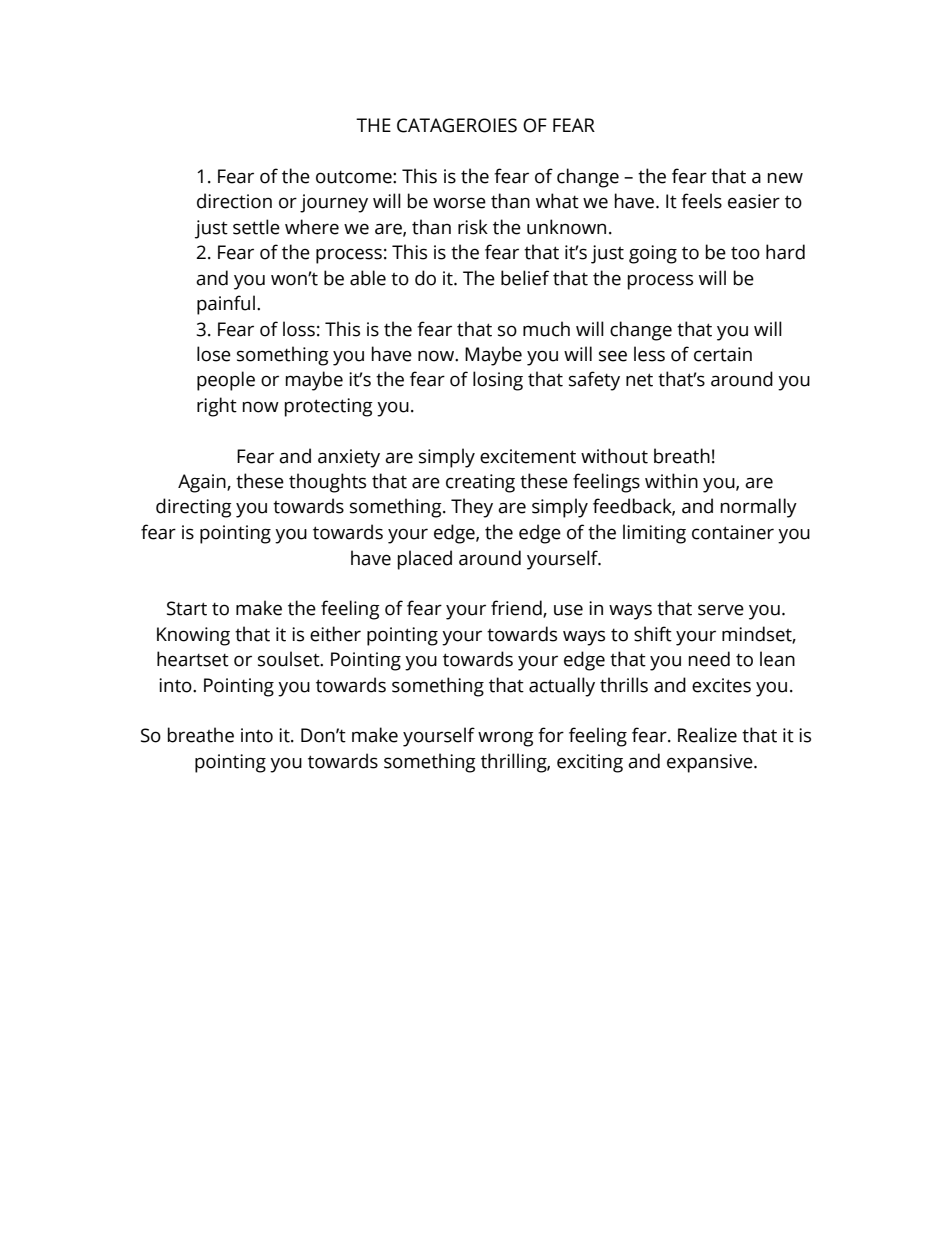  What do you see at coordinates (701, 201) in the document?
I see `feels` at bounding box center [701, 201].
